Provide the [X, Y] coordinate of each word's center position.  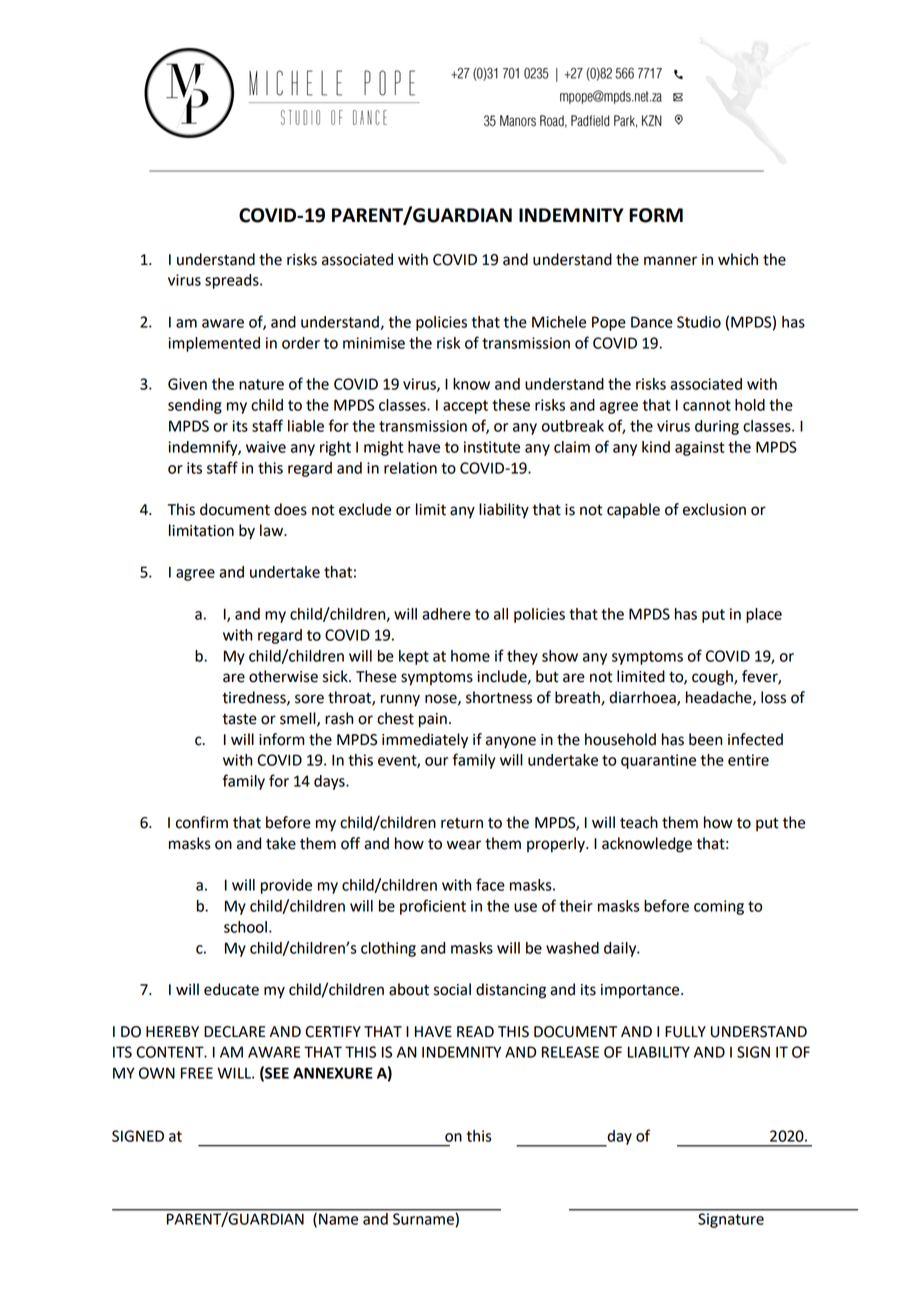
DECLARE [234, 1032]
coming [719, 907]
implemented [214, 344]
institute [492, 447]
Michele [559, 322]
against [699, 448]
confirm [202, 822]
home [470, 656]
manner [670, 261]
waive [266, 447]
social [452, 989]
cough [713, 678]
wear [464, 845]
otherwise [283, 676]
